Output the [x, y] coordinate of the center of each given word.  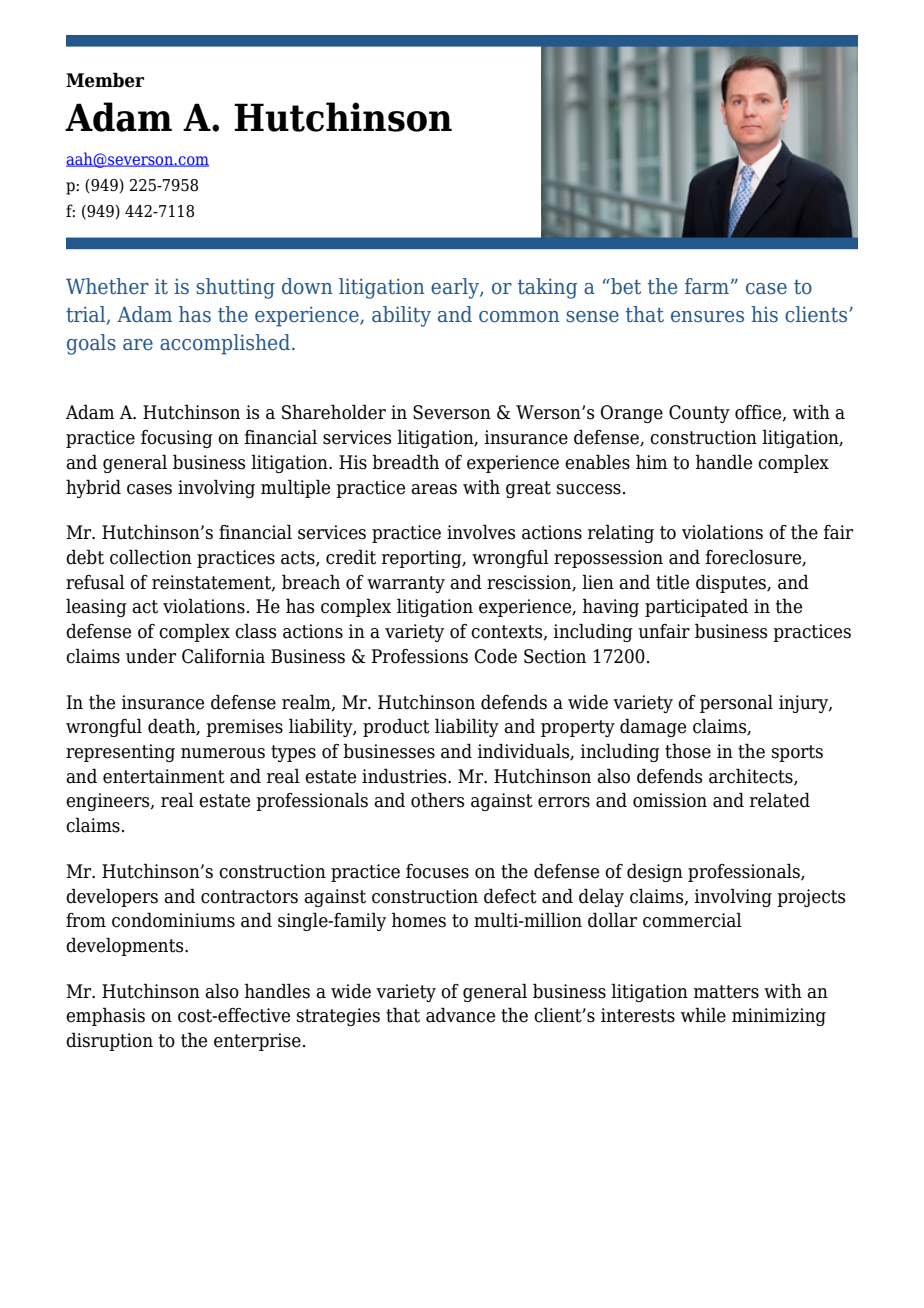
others [437, 800]
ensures [707, 317]
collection [151, 557]
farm [707, 286]
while [703, 1015]
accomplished [225, 344]
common [519, 317]
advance [460, 1015]
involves [481, 532]
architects [752, 776]
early [456, 288]
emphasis [105, 1016]
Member [105, 80]
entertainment [164, 776]
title [672, 582]
